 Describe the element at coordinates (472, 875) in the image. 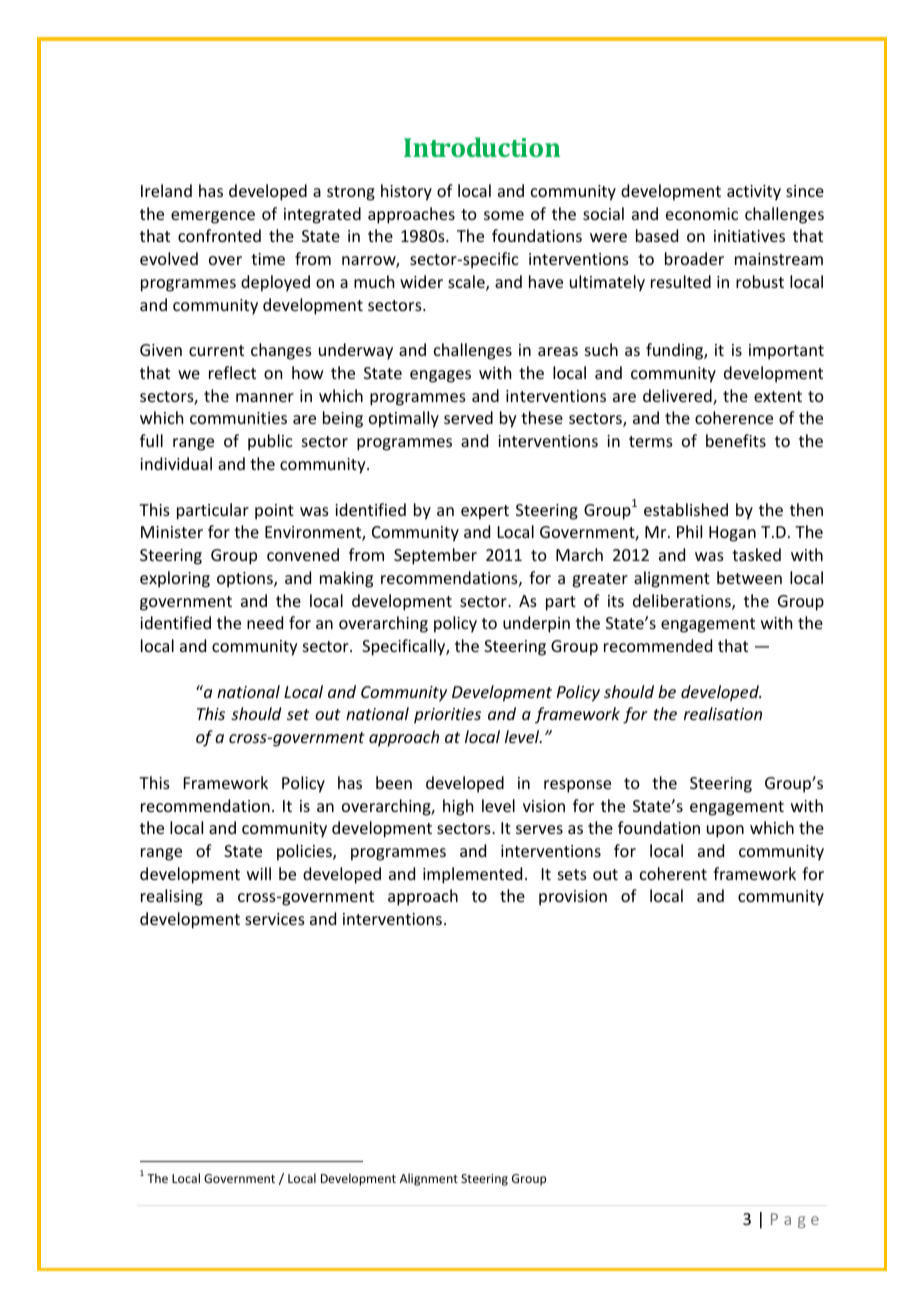

I see `implemented` at that location.
